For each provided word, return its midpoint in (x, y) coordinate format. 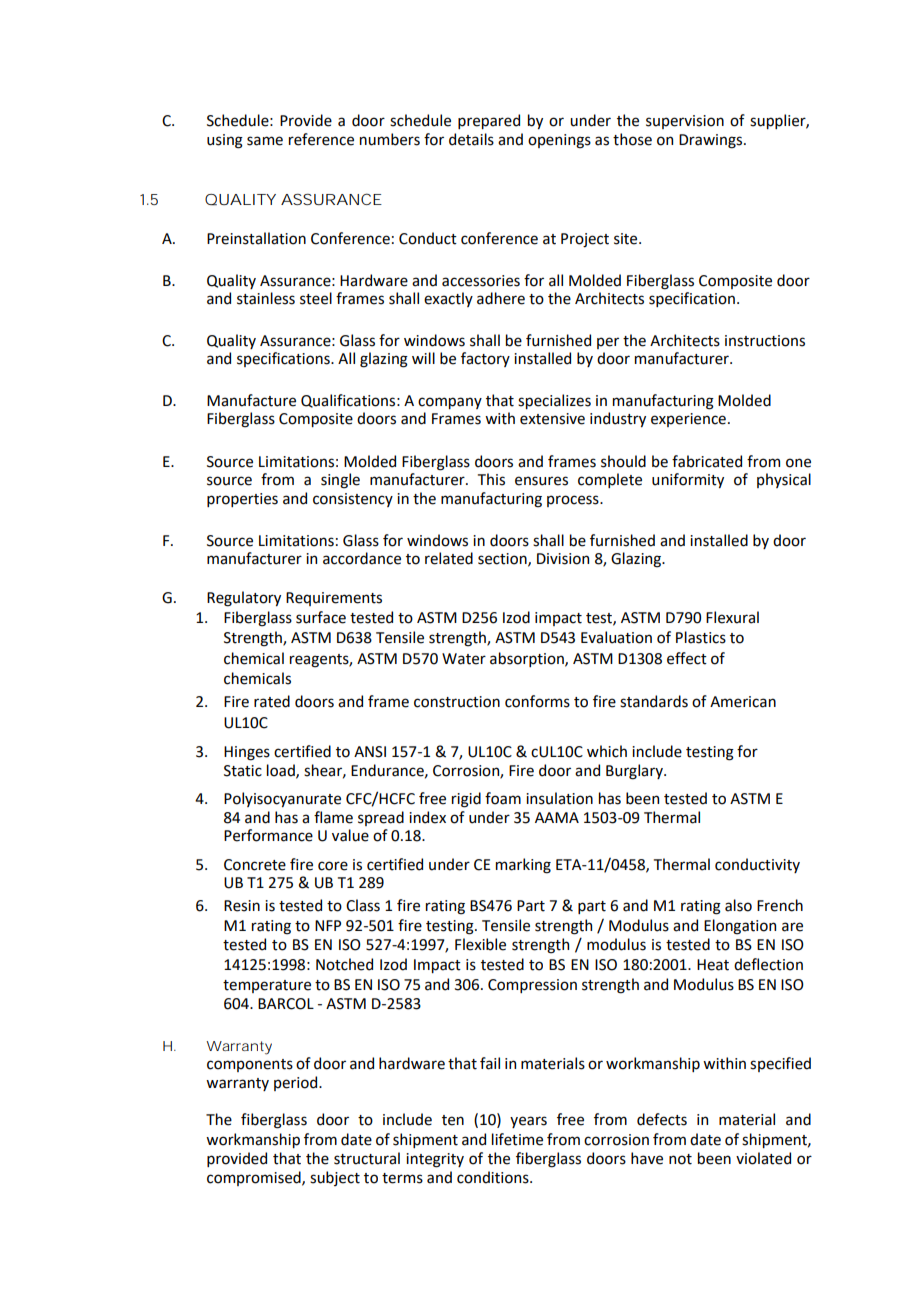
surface (321, 617)
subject (335, 1178)
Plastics (701, 637)
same (265, 141)
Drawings (712, 141)
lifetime (517, 1139)
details (471, 139)
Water (464, 659)
